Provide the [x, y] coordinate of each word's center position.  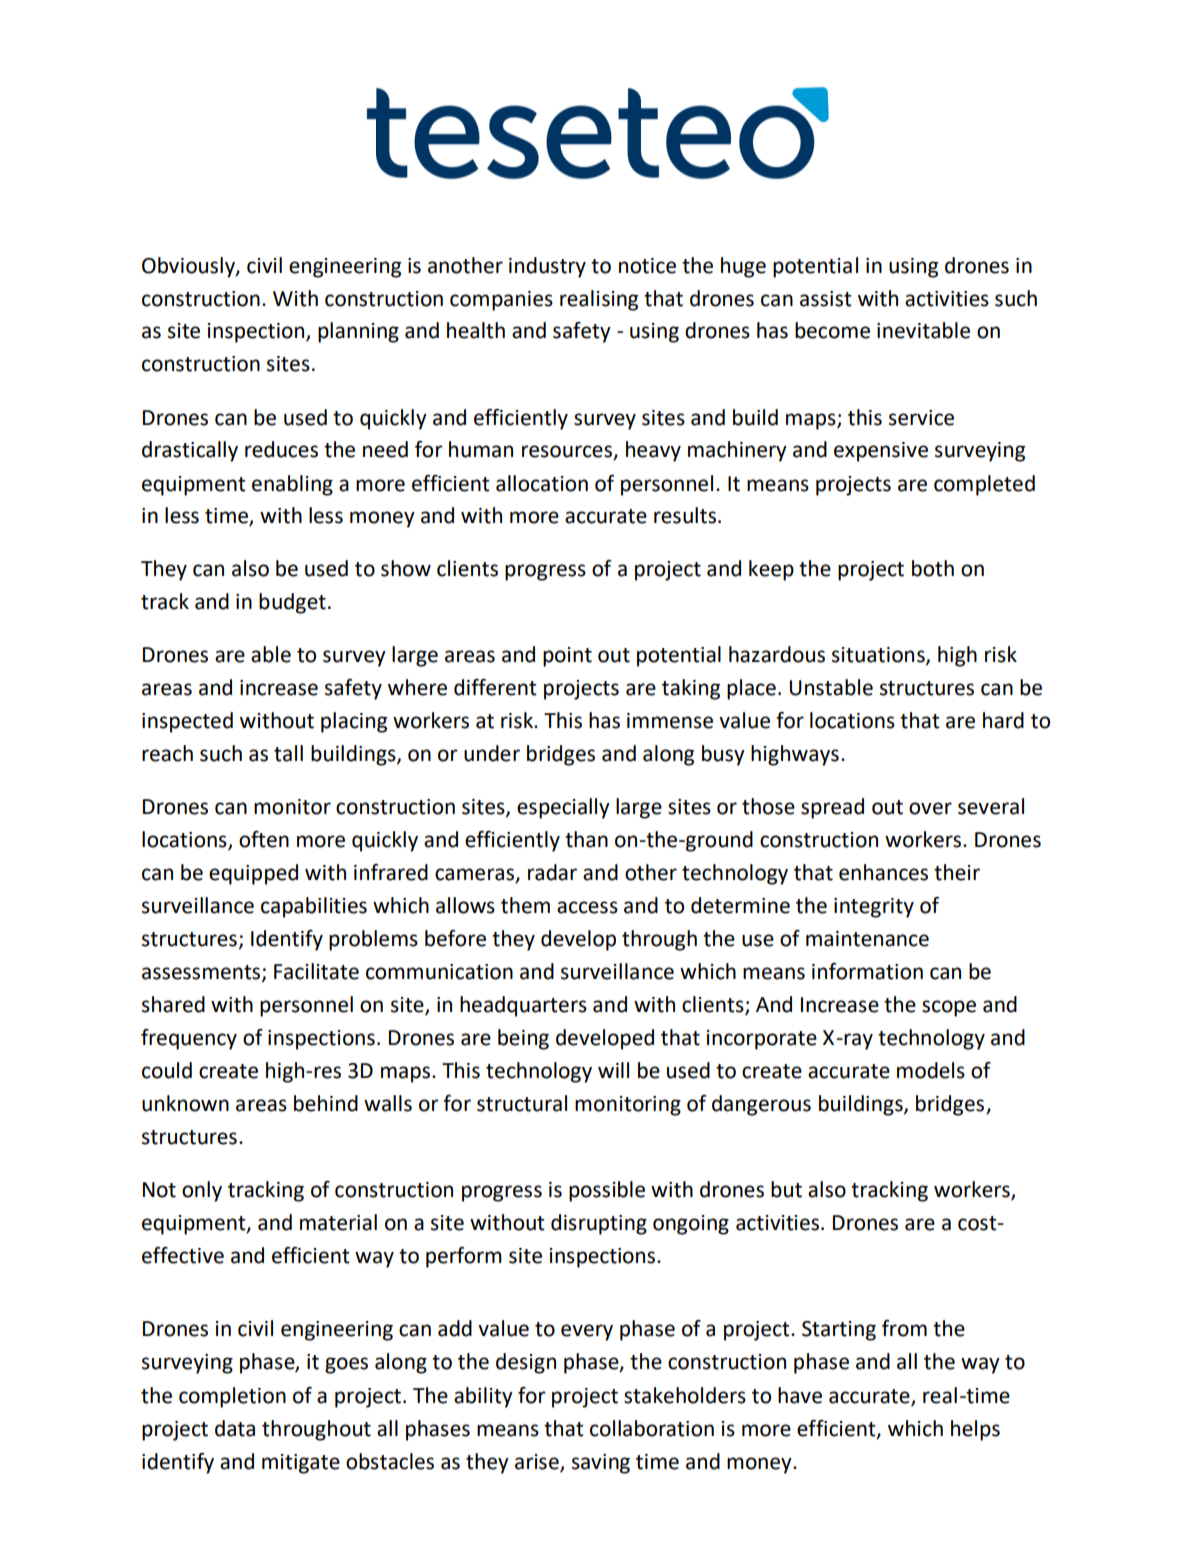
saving [601, 1464]
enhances [883, 872]
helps [975, 1430]
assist [826, 299]
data [235, 1428]
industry [547, 267]
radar [552, 872]
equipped [253, 874]
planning [358, 332]
